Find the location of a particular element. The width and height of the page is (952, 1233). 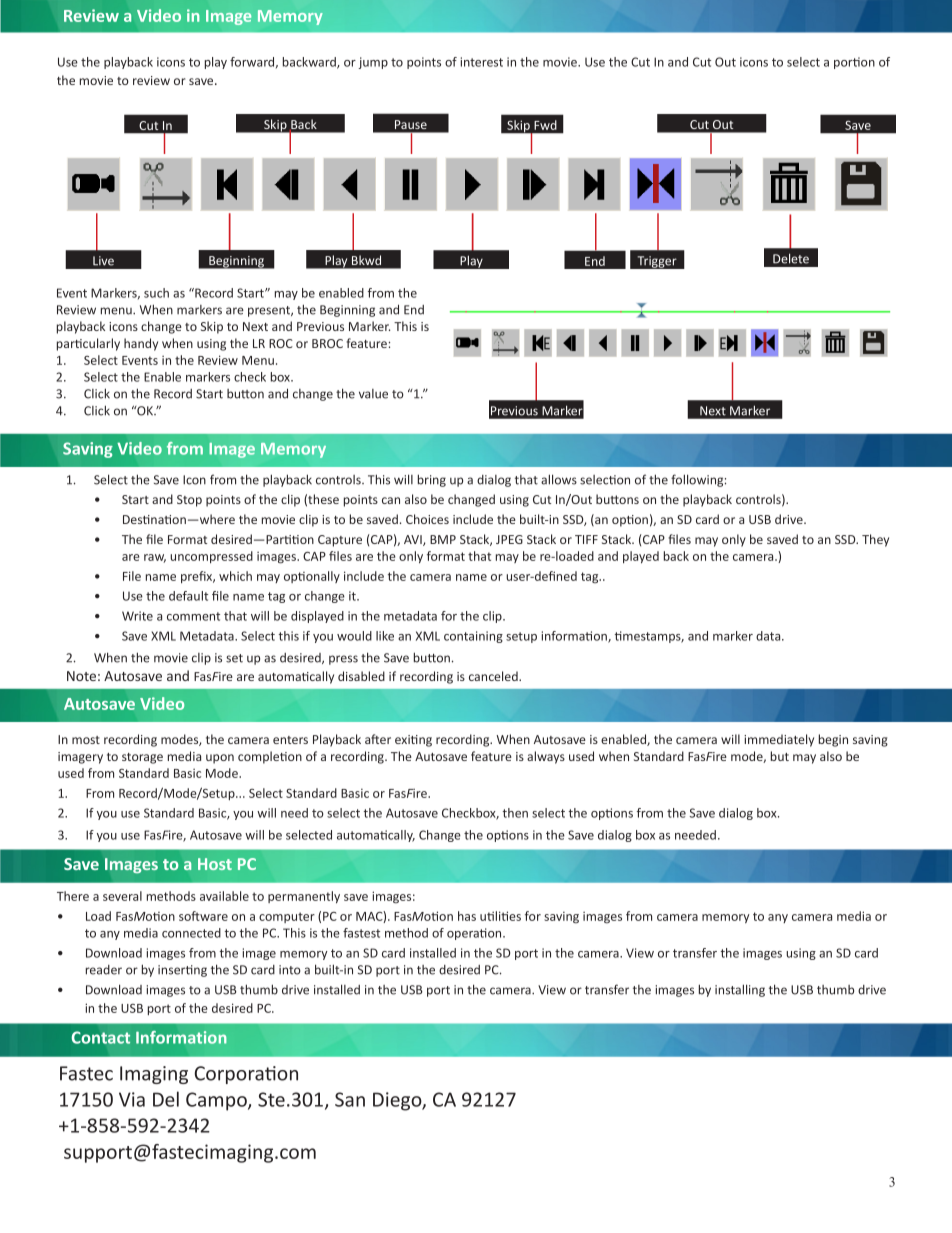

San is located at coordinates (350, 1099).
